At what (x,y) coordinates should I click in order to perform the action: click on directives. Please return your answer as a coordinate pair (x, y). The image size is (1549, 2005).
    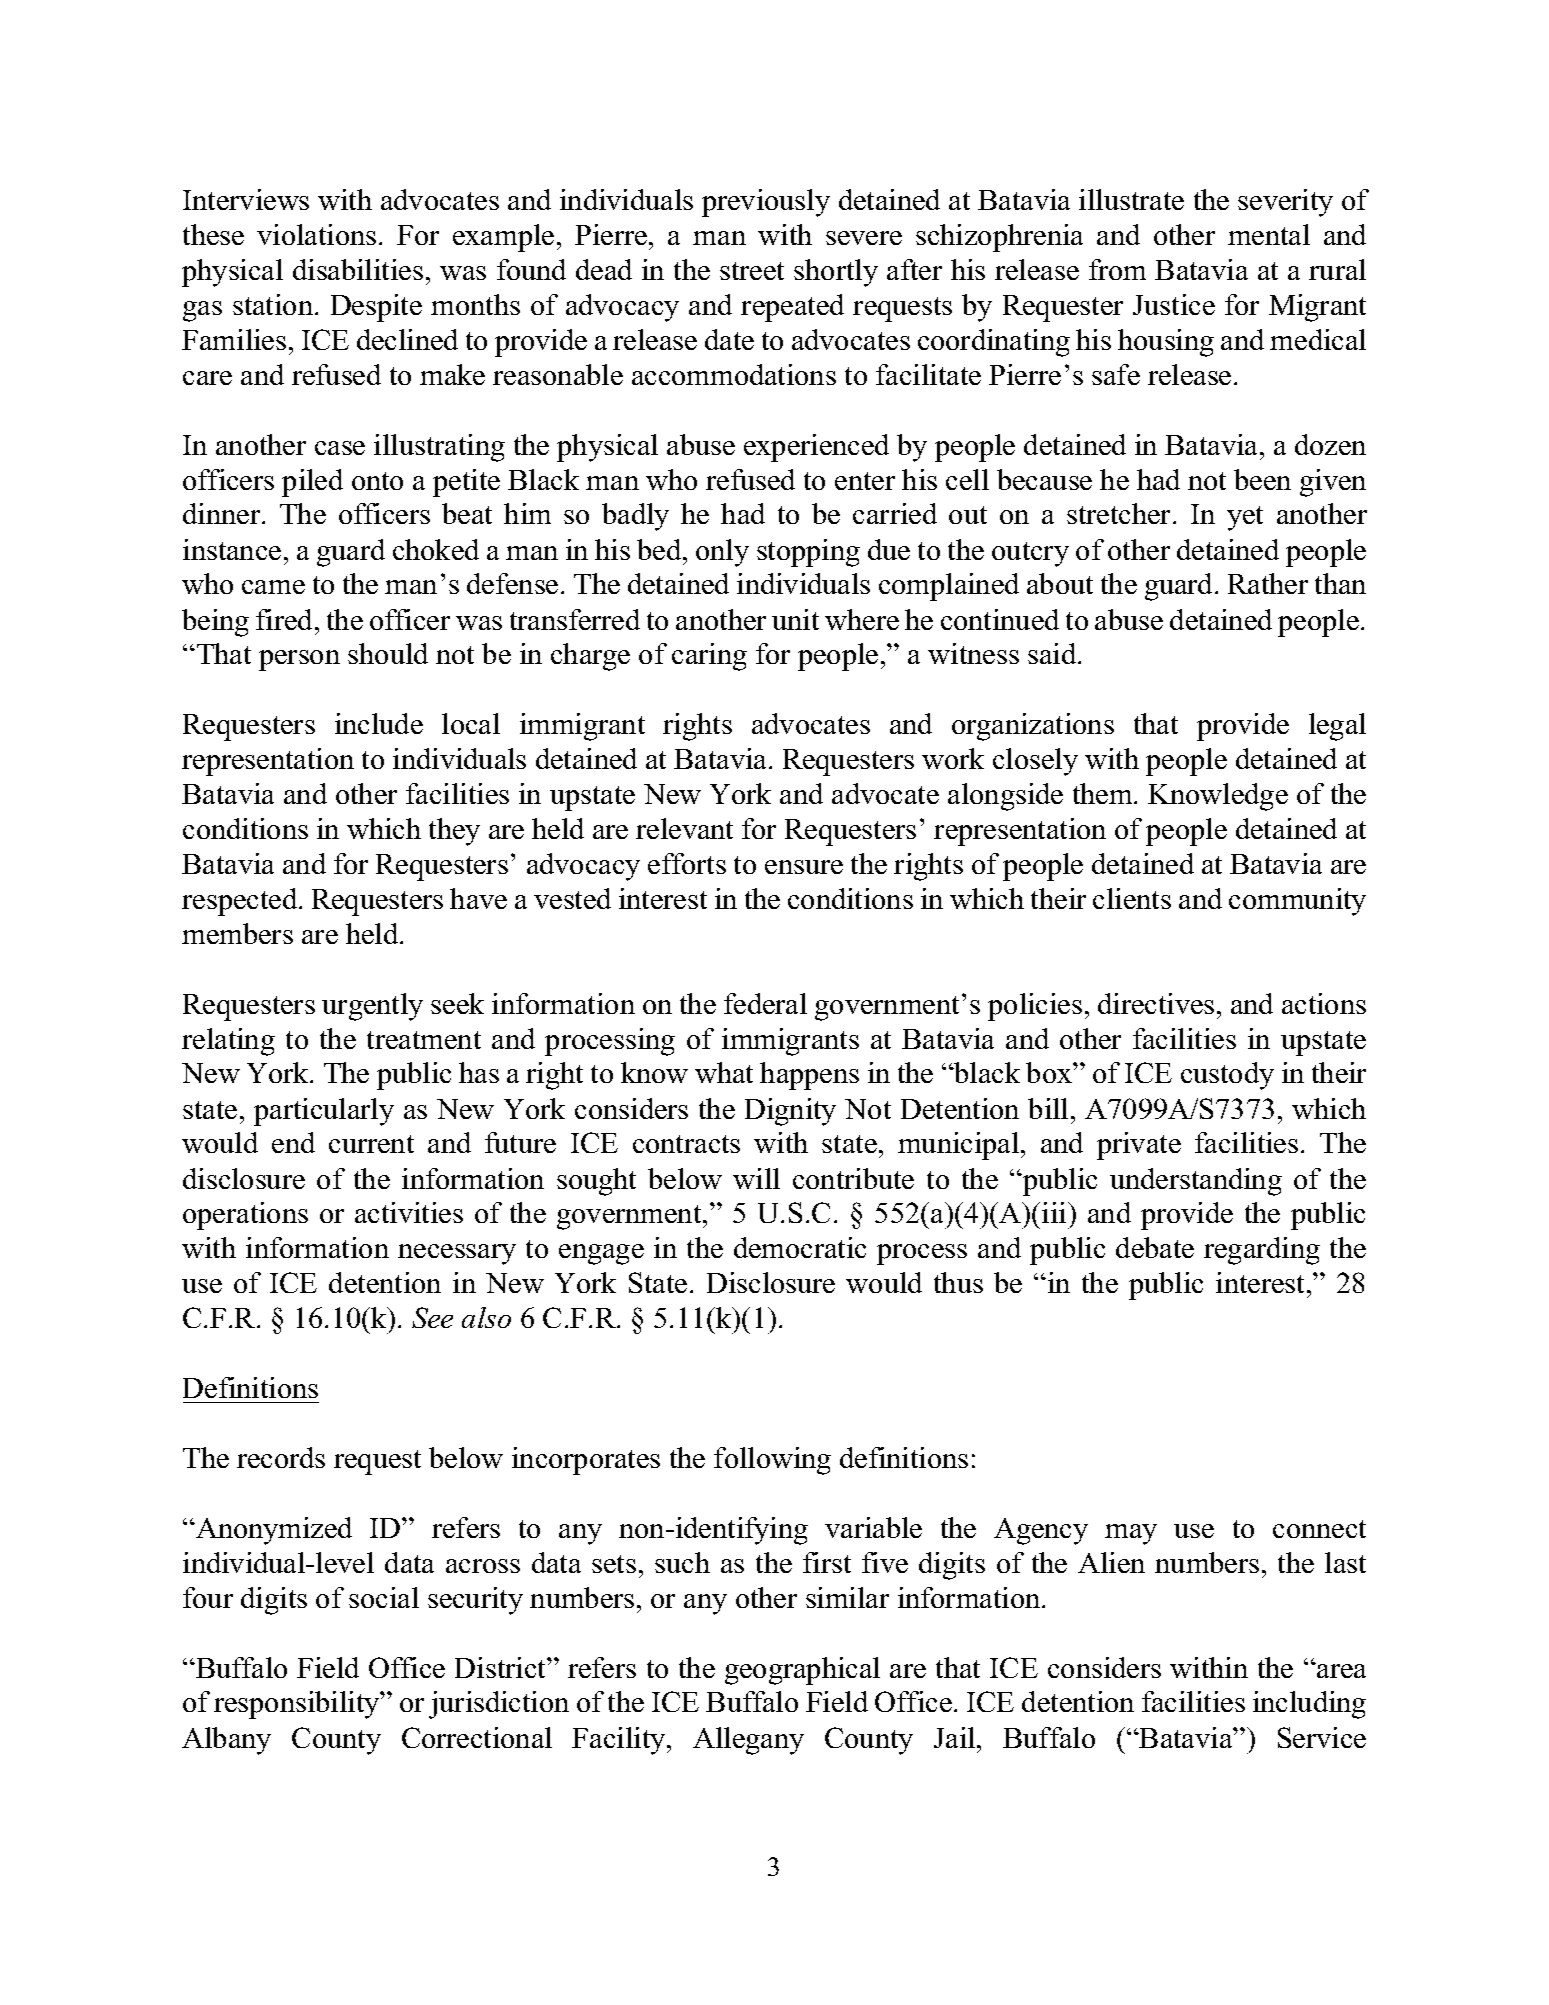
    Looking at the image, I should click on (1156, 1003).
